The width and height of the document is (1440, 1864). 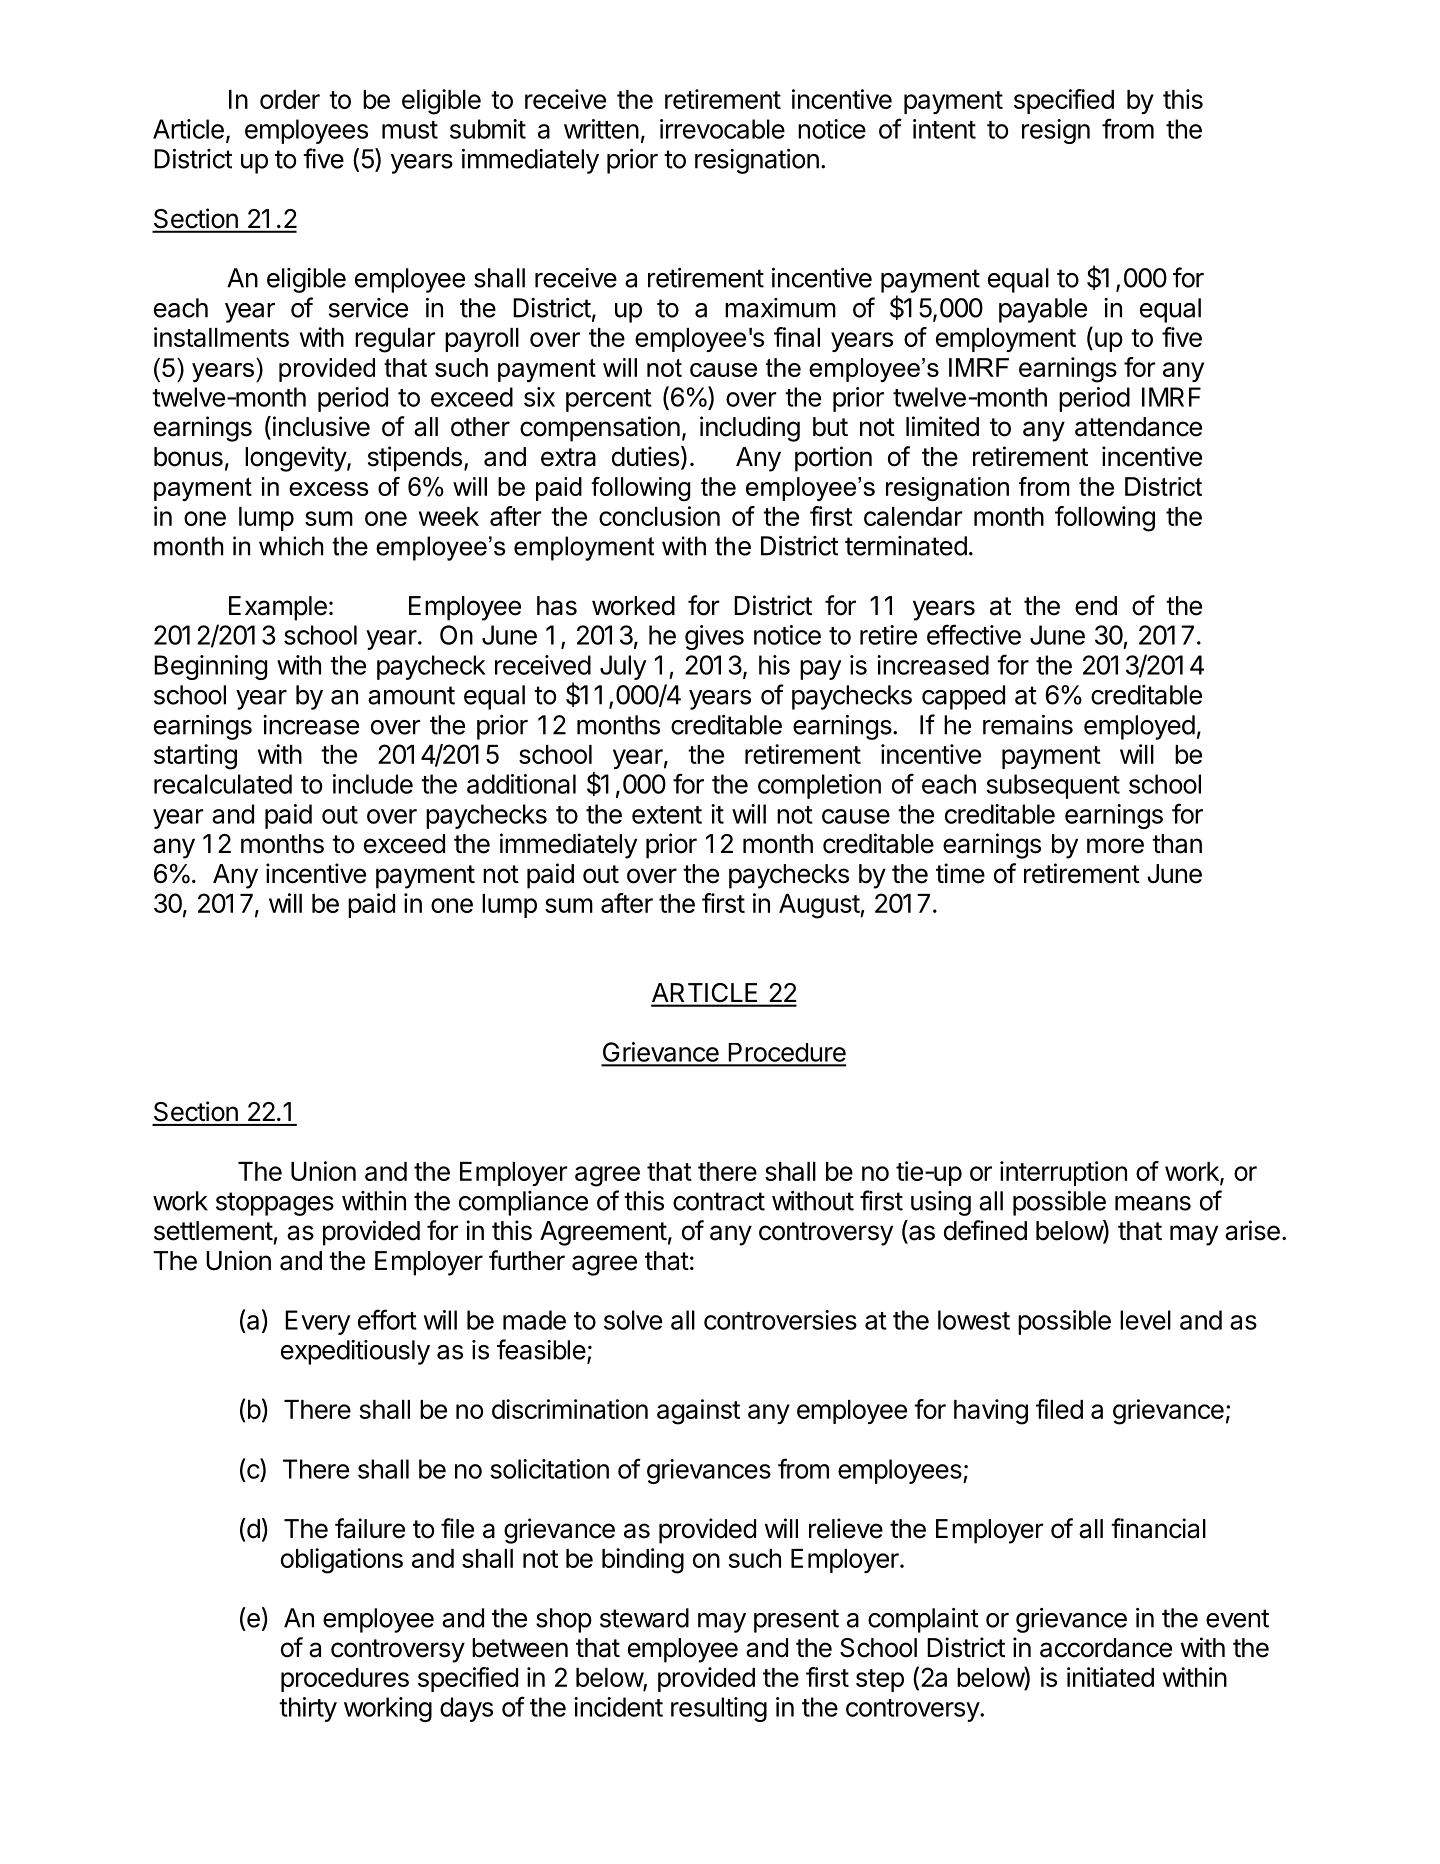 I want to click on initiated, so click(x=1110, y=1677).
